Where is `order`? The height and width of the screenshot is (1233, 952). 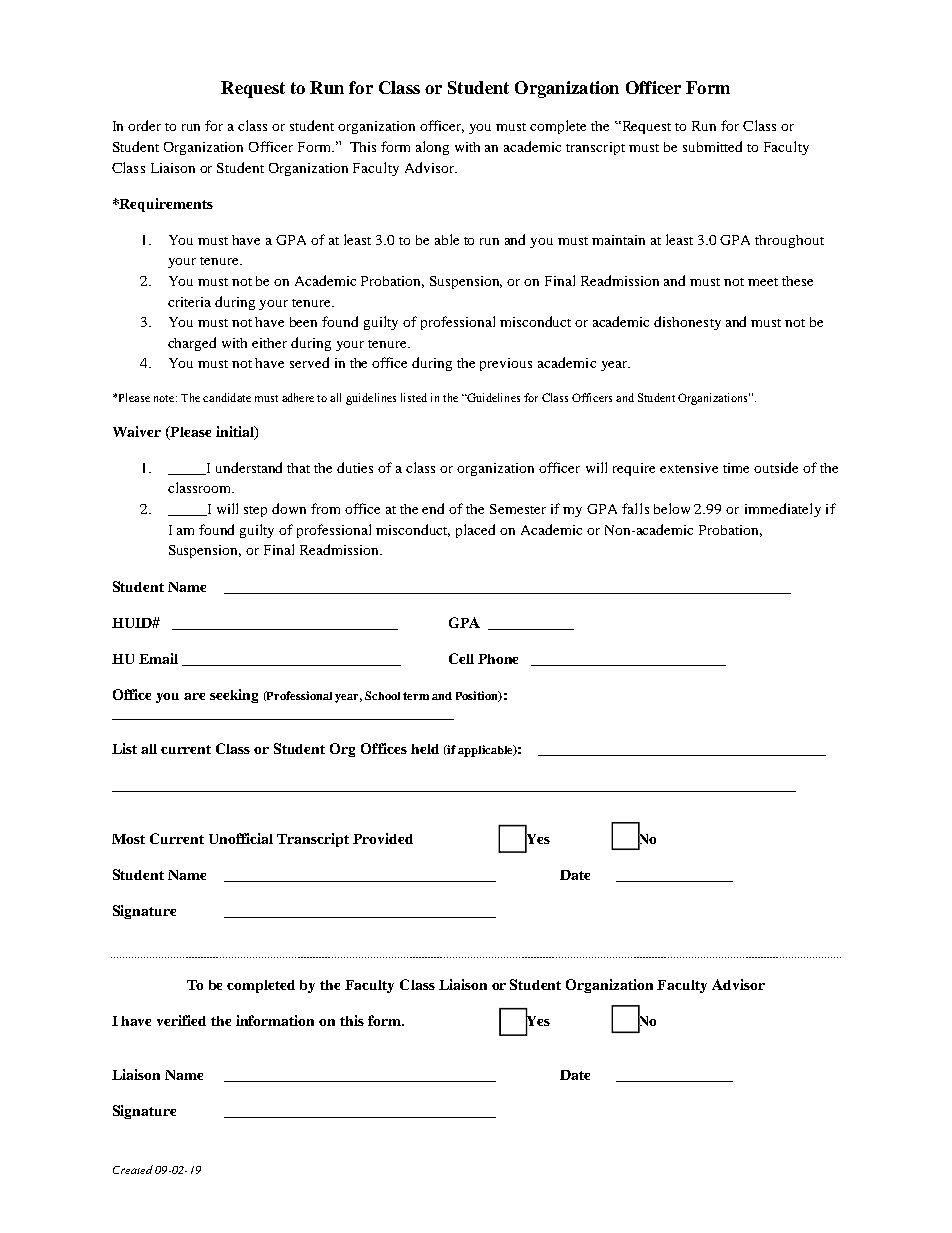
order is located at coordinates (144, 125).
